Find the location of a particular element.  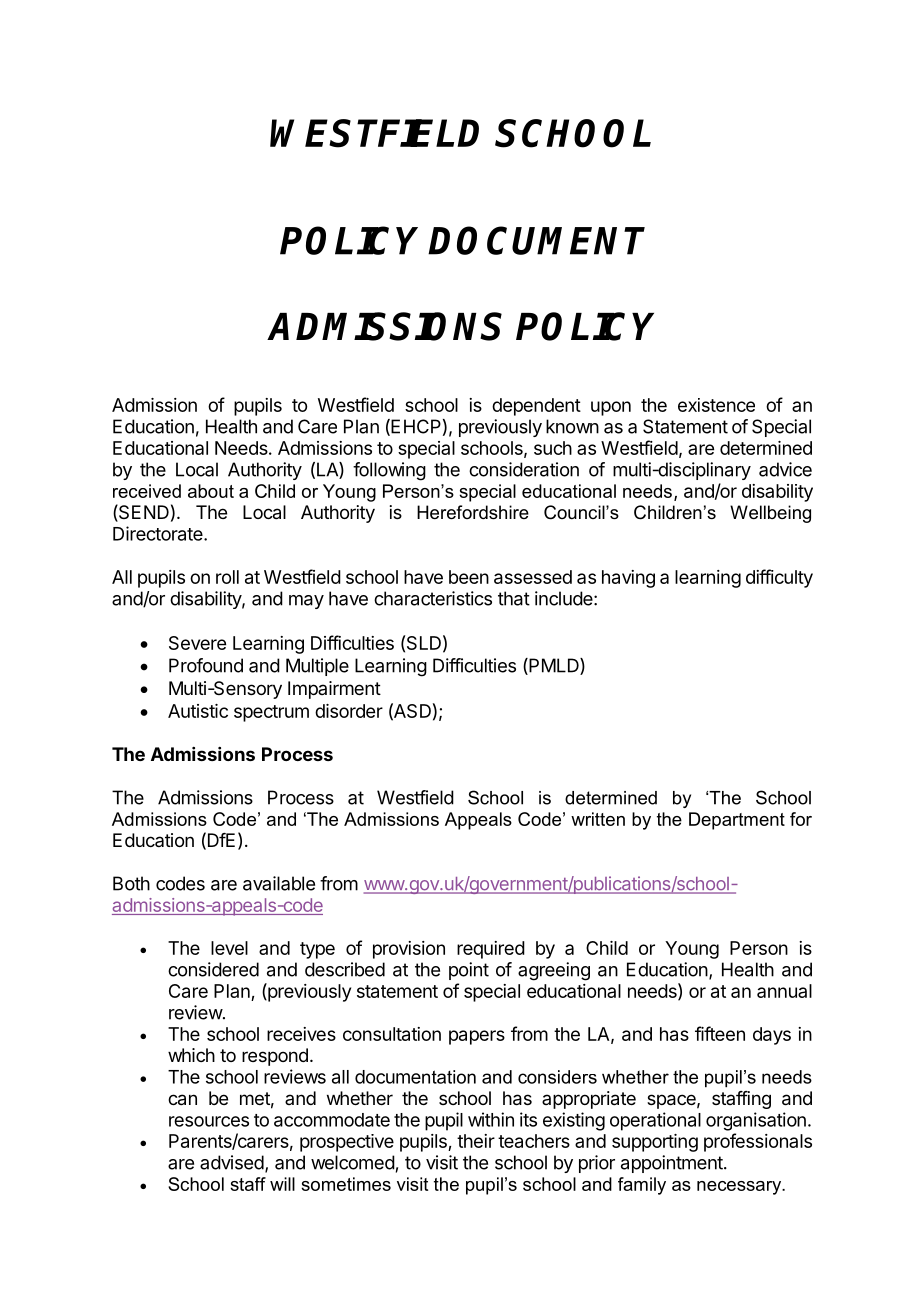

necessary is located at coordinates (740, 1188).
